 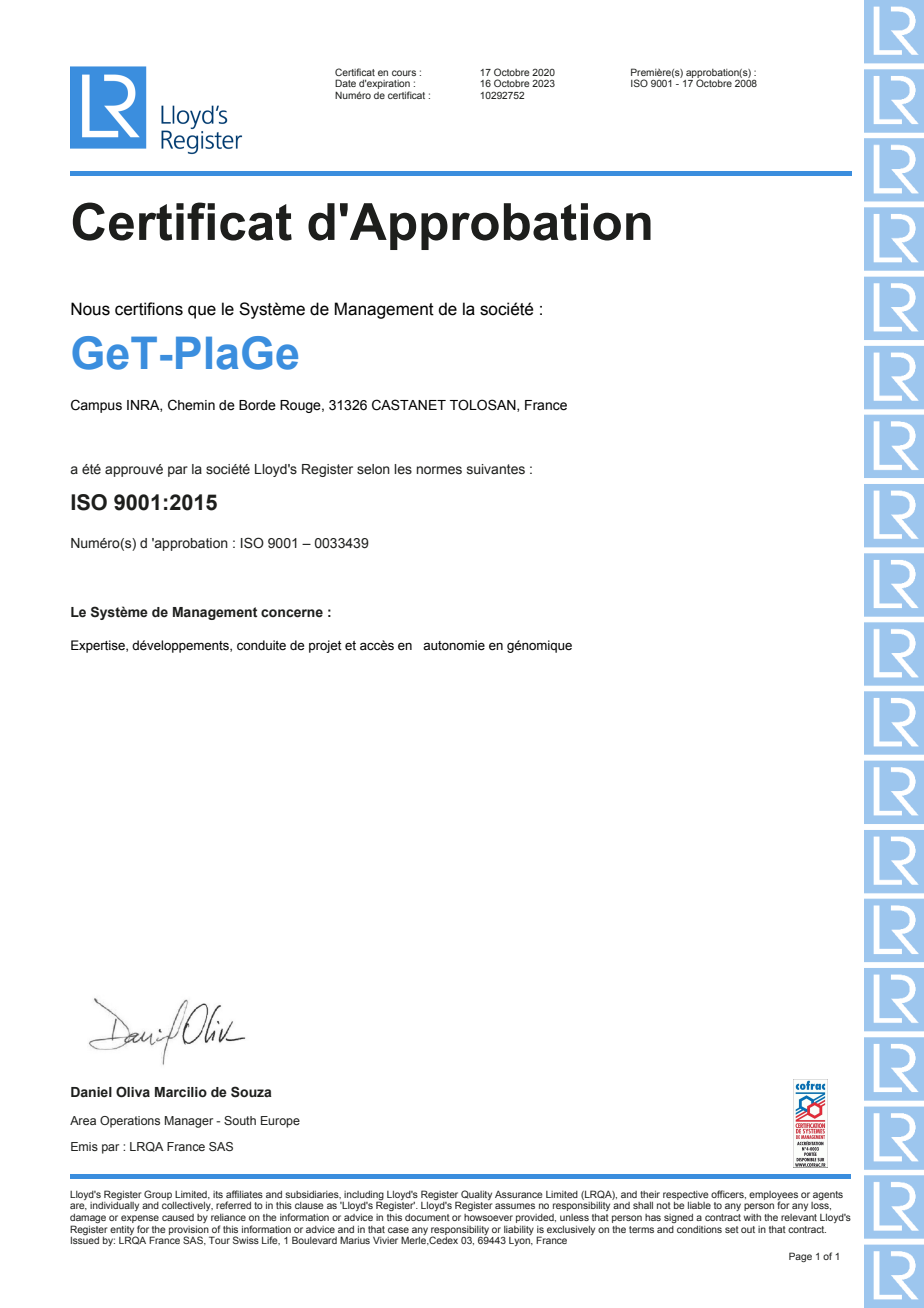 What do you see at coordinates (686, 1195) in the screenshot?
I see `respective` at bounding box center [686, 1195].
